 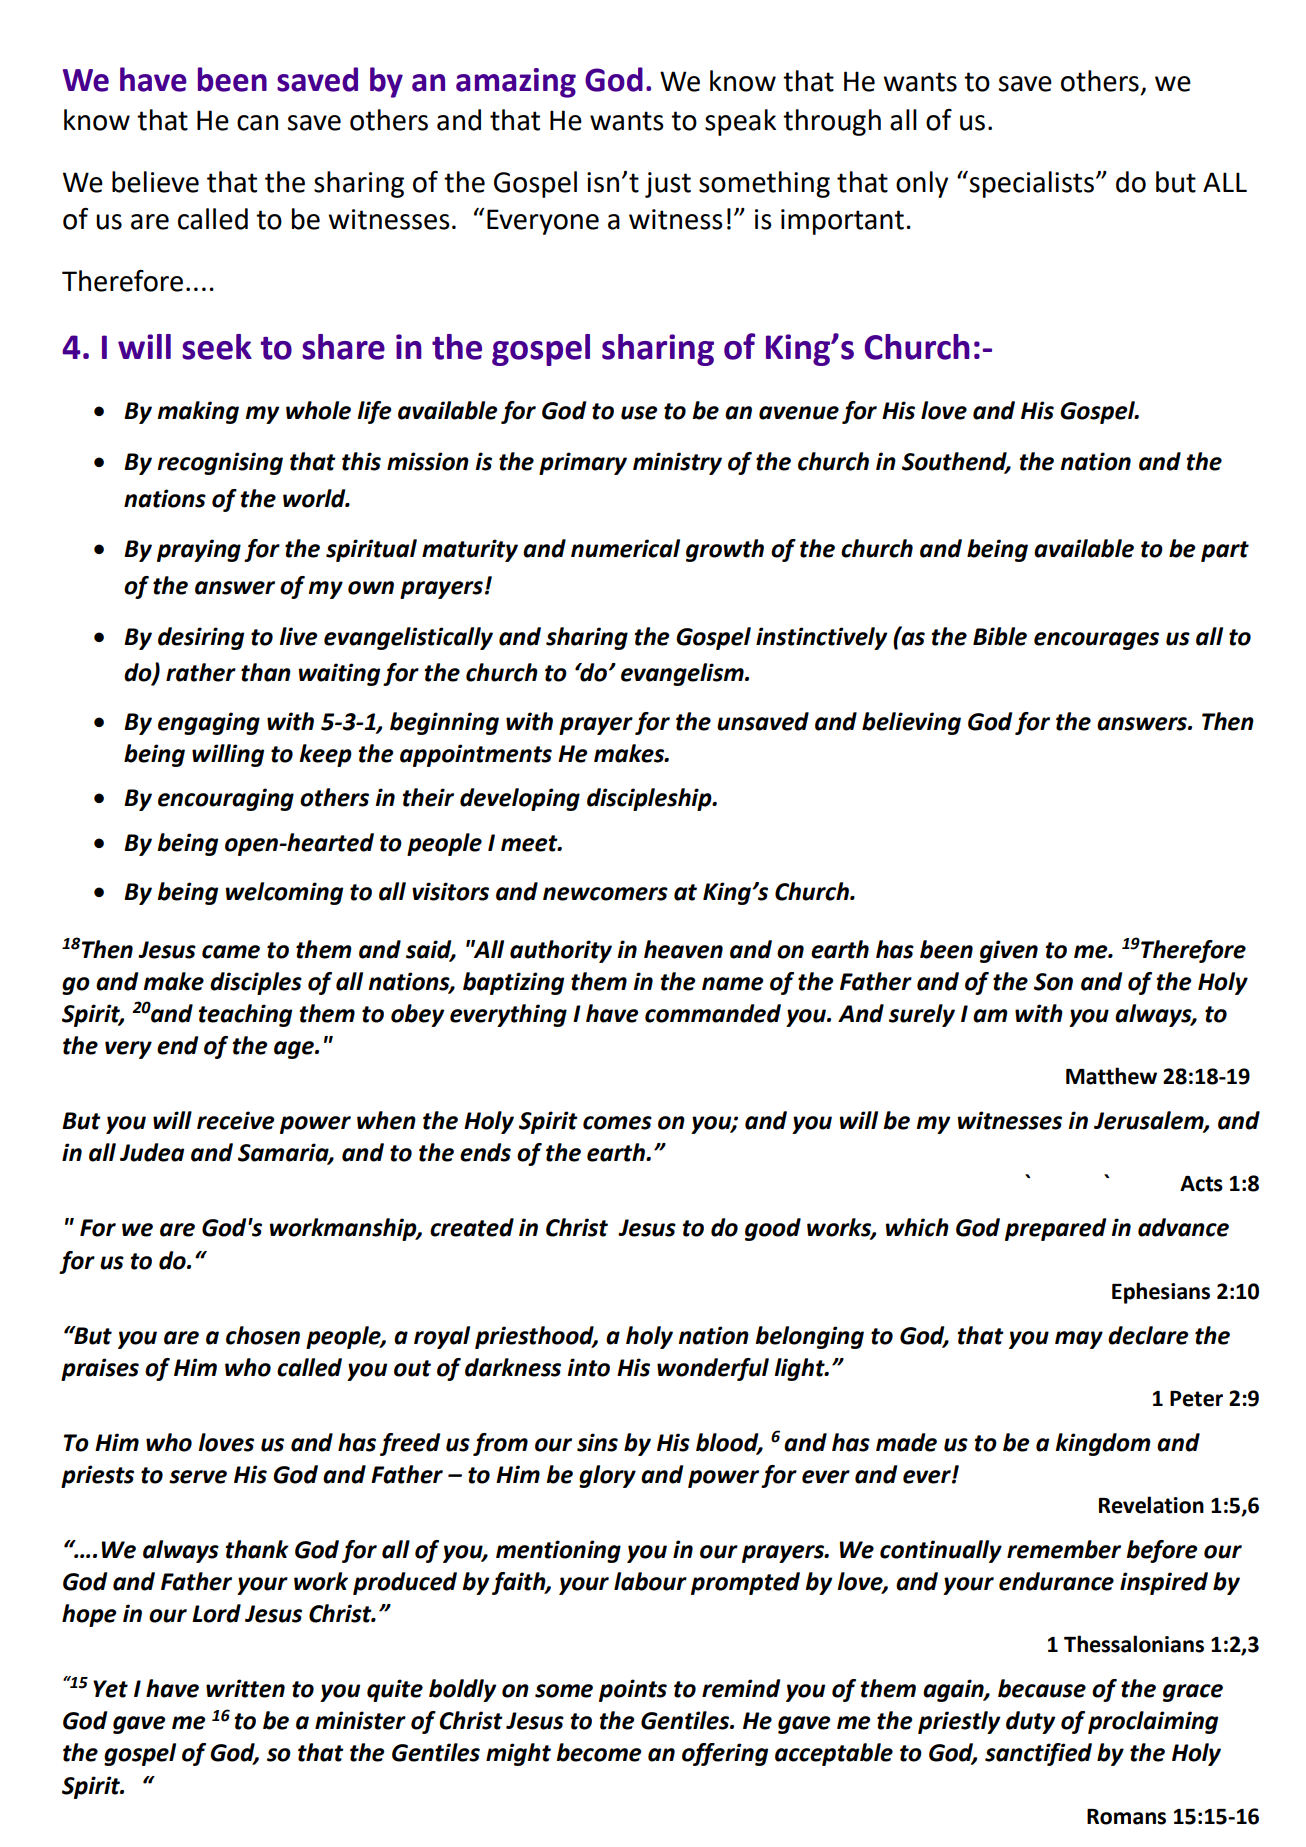 What do you see at coordinates (257, 123) in the screenshot?
I see `can` at bounding box center [257, 123].
